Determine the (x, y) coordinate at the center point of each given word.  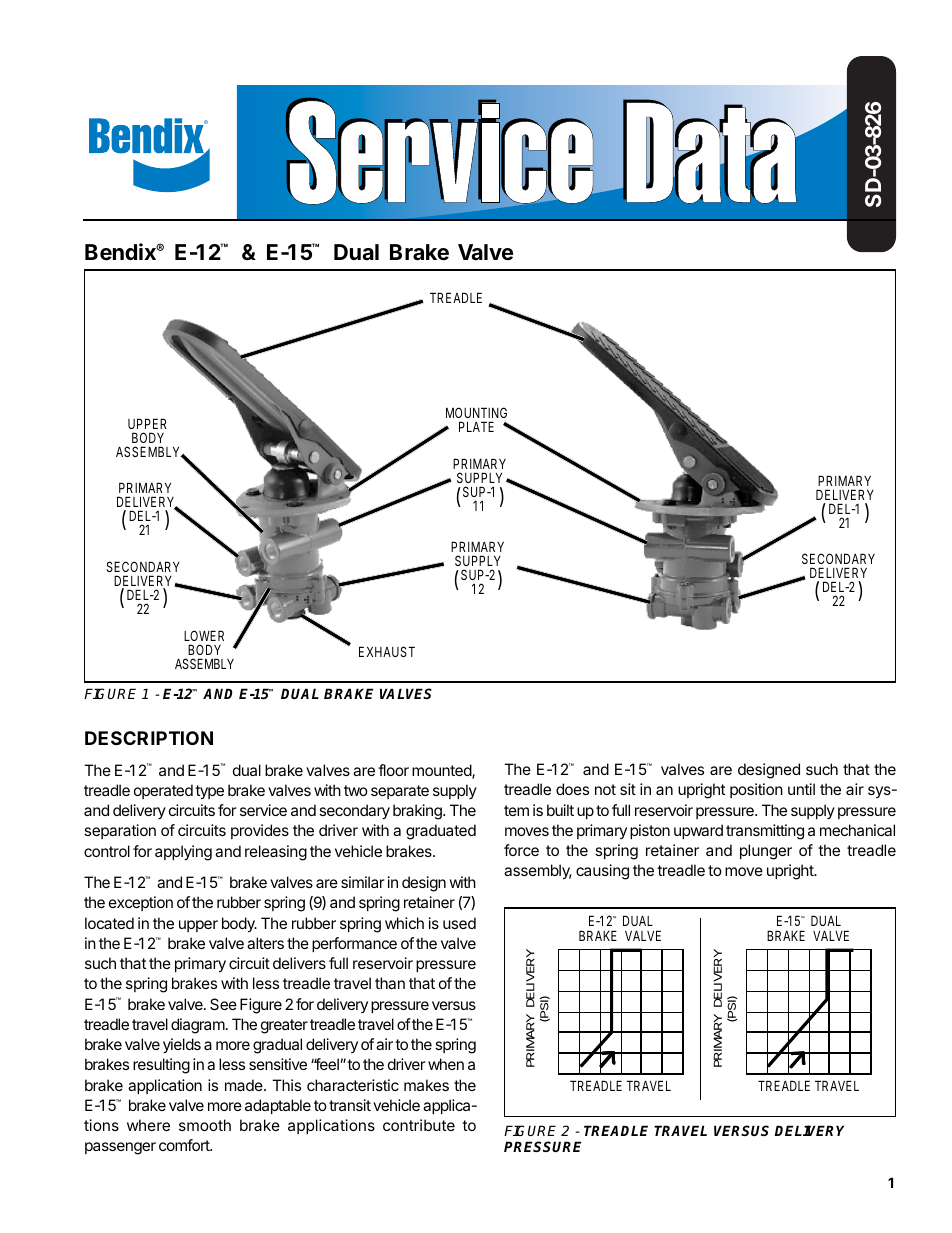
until (801, 789)
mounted (442, 771)
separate (400, 792)
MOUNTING (476, 412)
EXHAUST (387, 651)
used (459, 923)
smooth (205, 1125)
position (756, 790)
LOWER (204, 635)
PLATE (476, 426)
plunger (766, 852)
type (209, 792)
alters (265, 943)
